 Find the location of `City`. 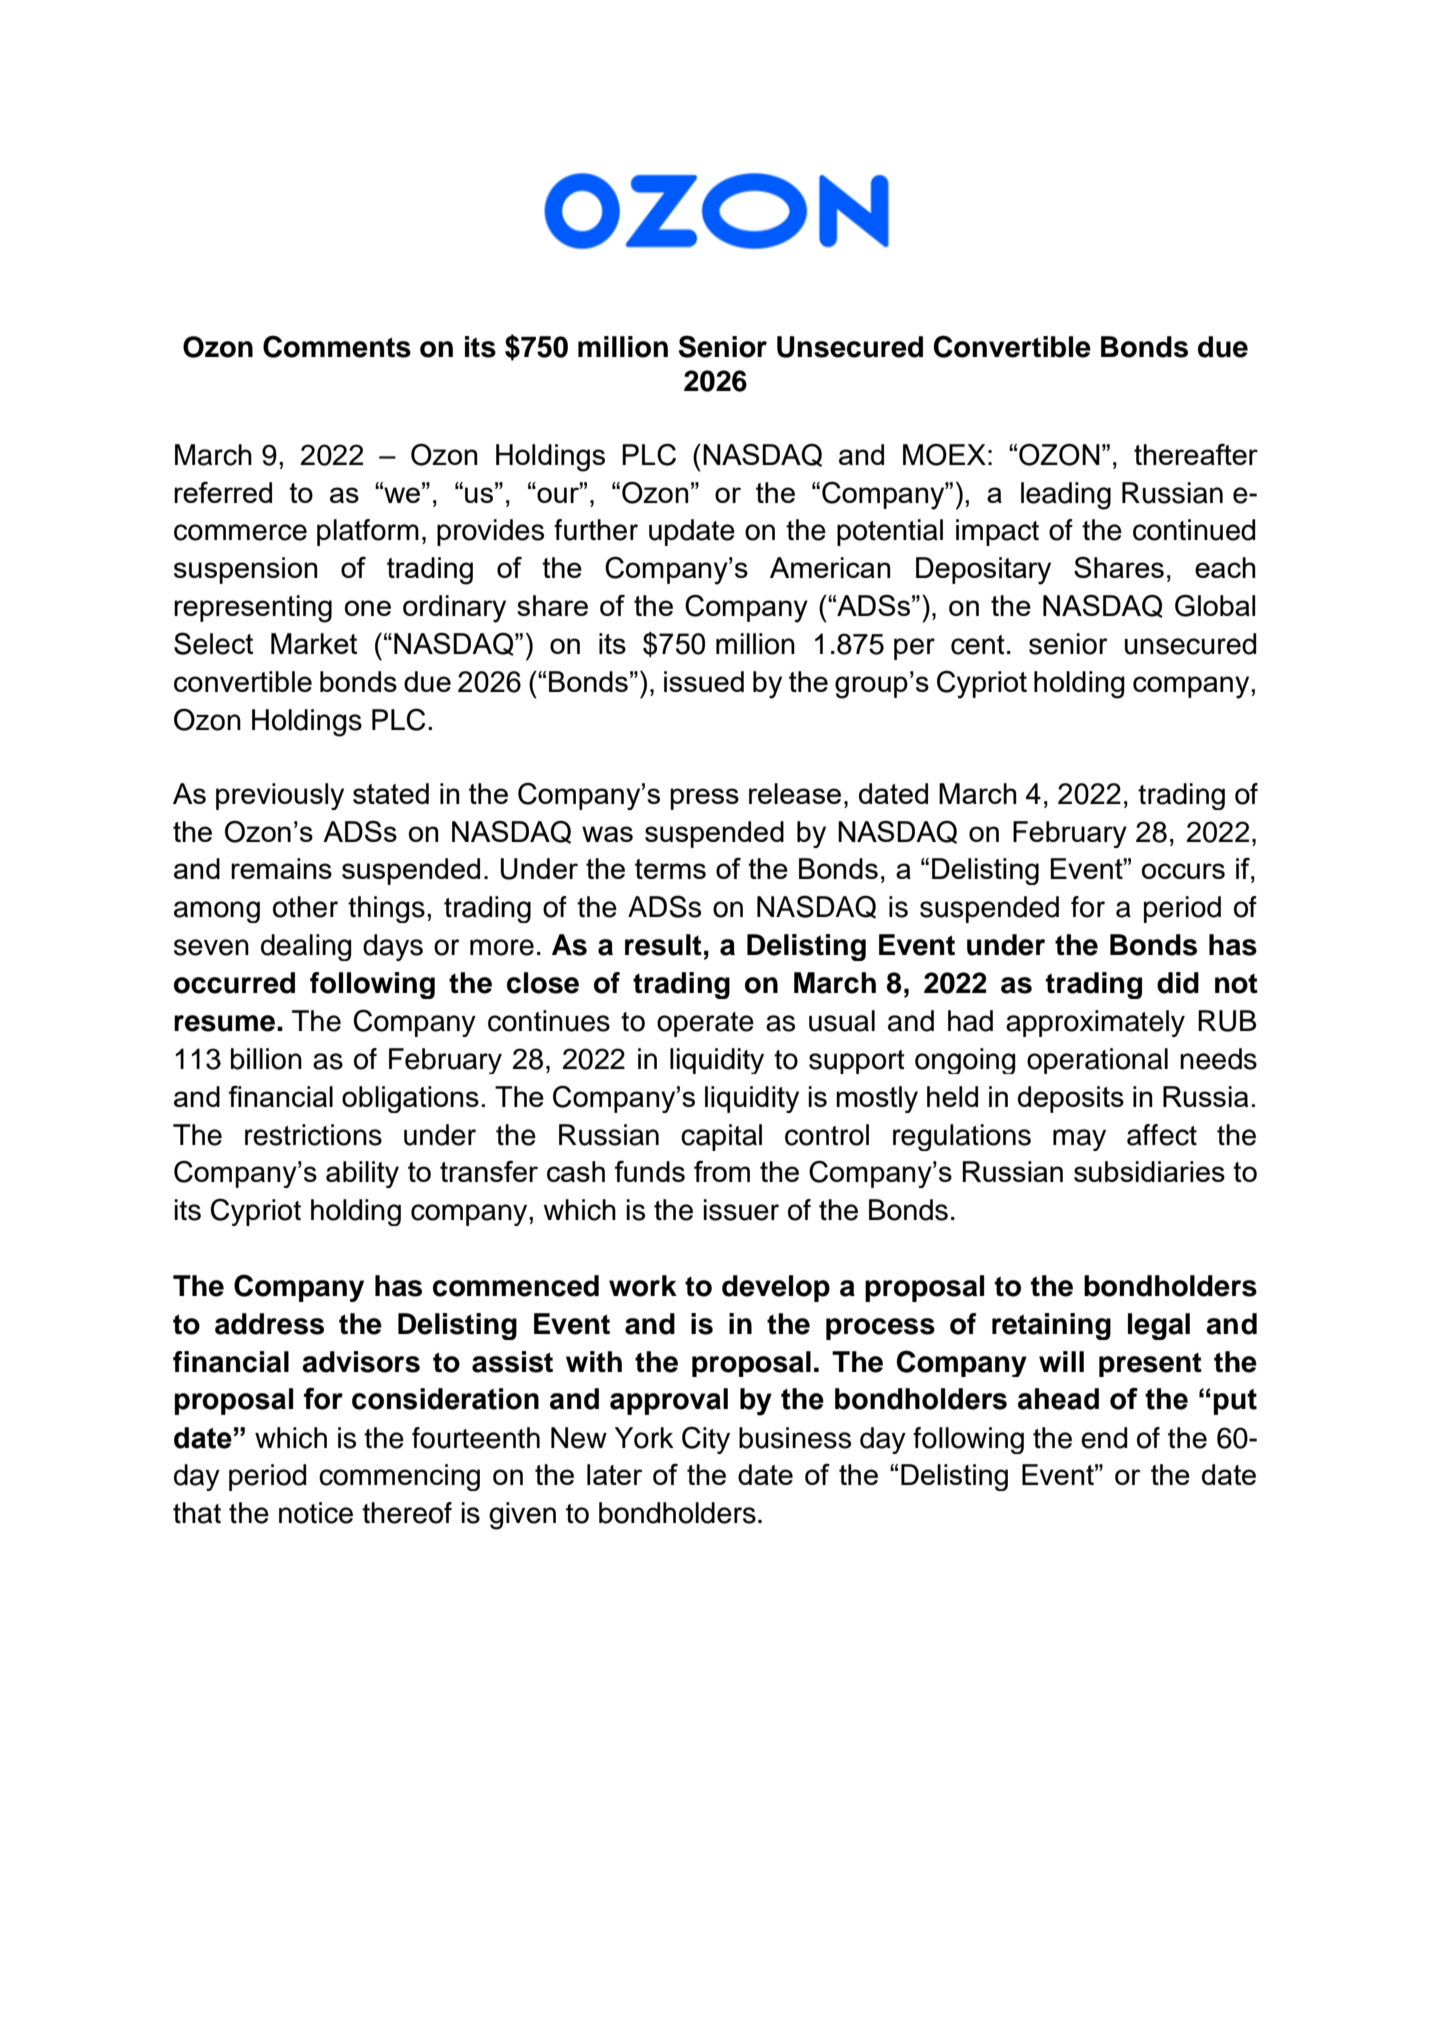

City is located at coordinates (706, 1440).
